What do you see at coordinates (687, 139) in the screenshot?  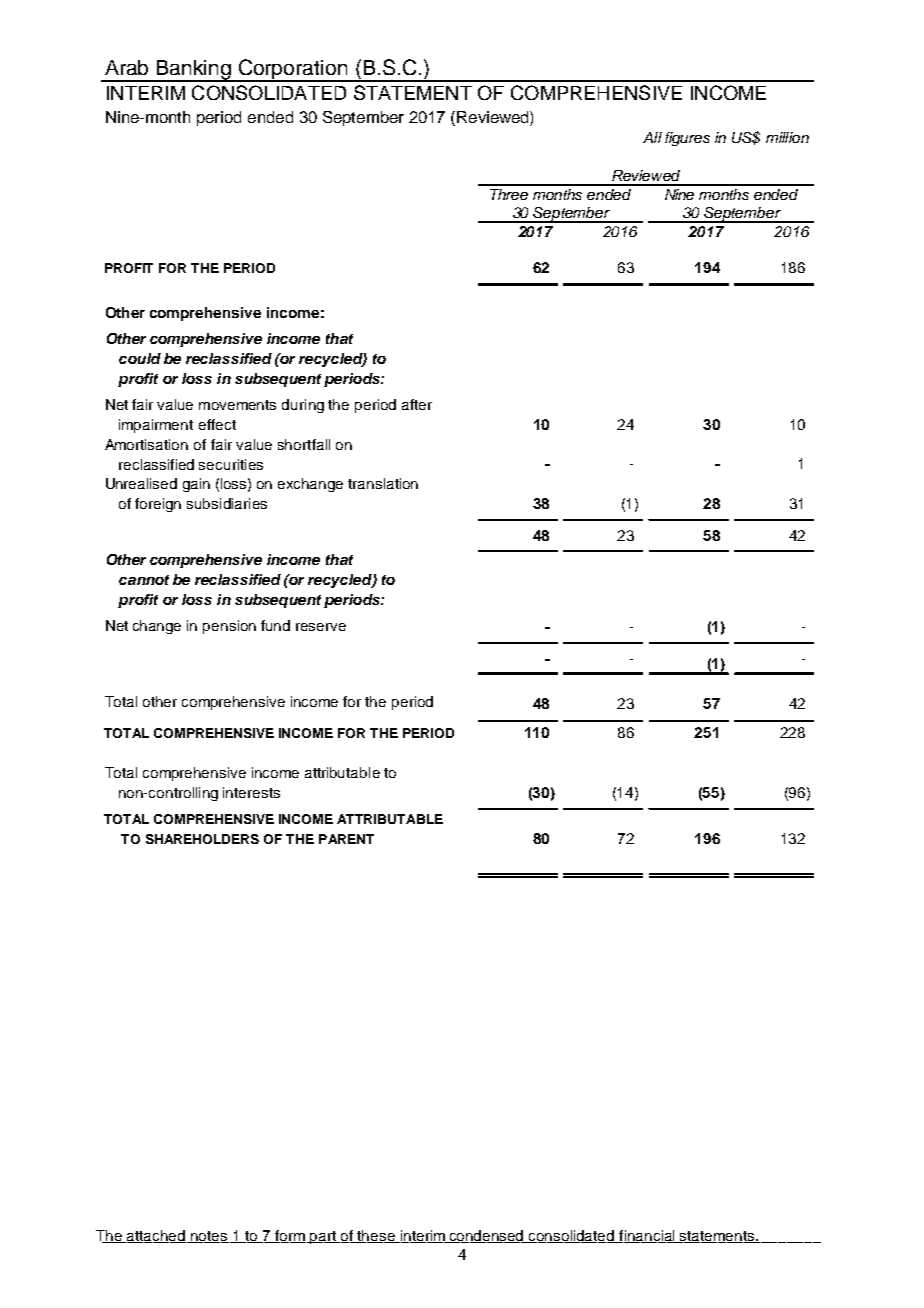 I see `figures` at bounding box center [687, 139].
